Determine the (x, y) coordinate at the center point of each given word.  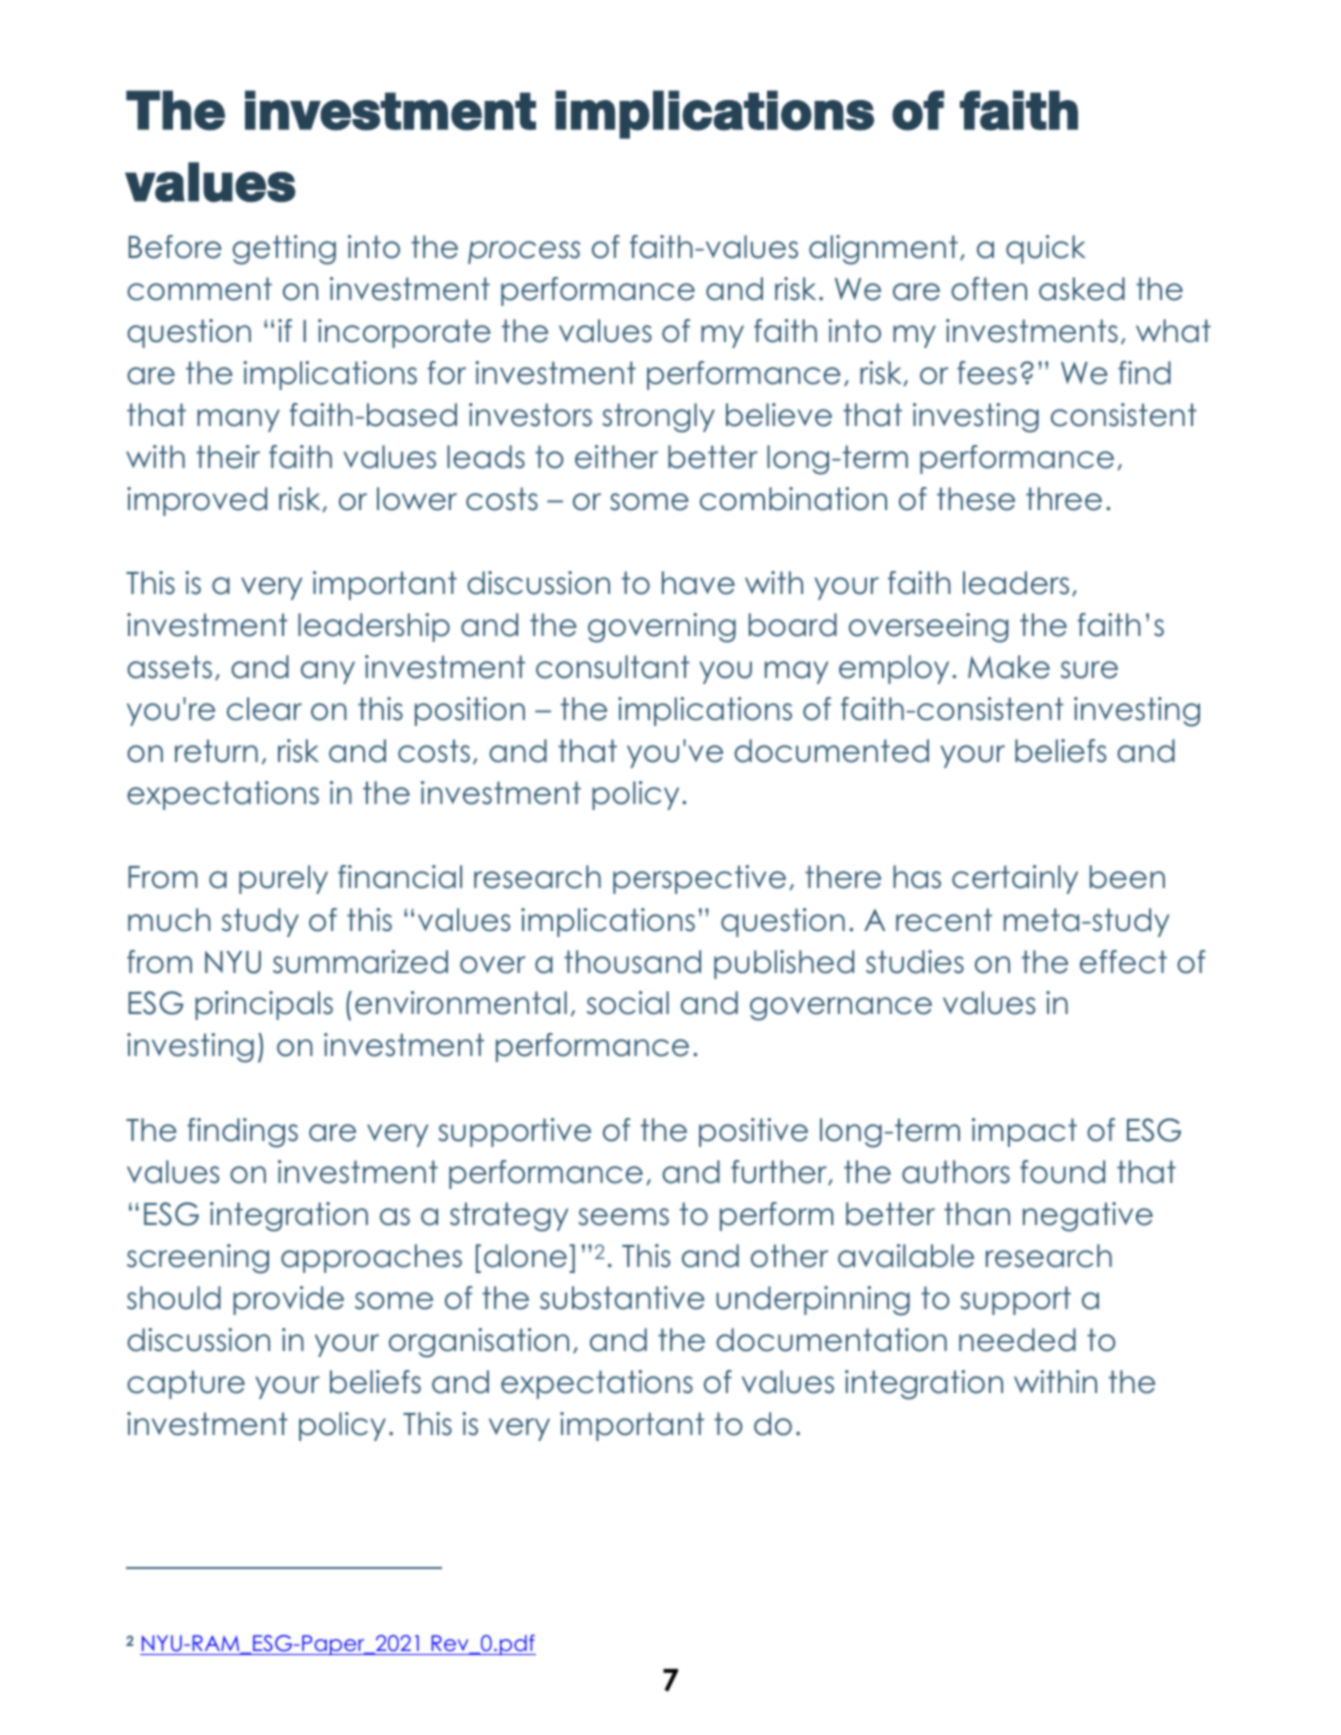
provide (288, 1300)
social (628, 1003)
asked (1082, 289)
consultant (613, 667)
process (524, 252)
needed (1017, 1340)
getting (284, 250)
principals (264, 1005)
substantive (622, 1298)
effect (1123, 962)
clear (264, 709)
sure (1089, 670)
